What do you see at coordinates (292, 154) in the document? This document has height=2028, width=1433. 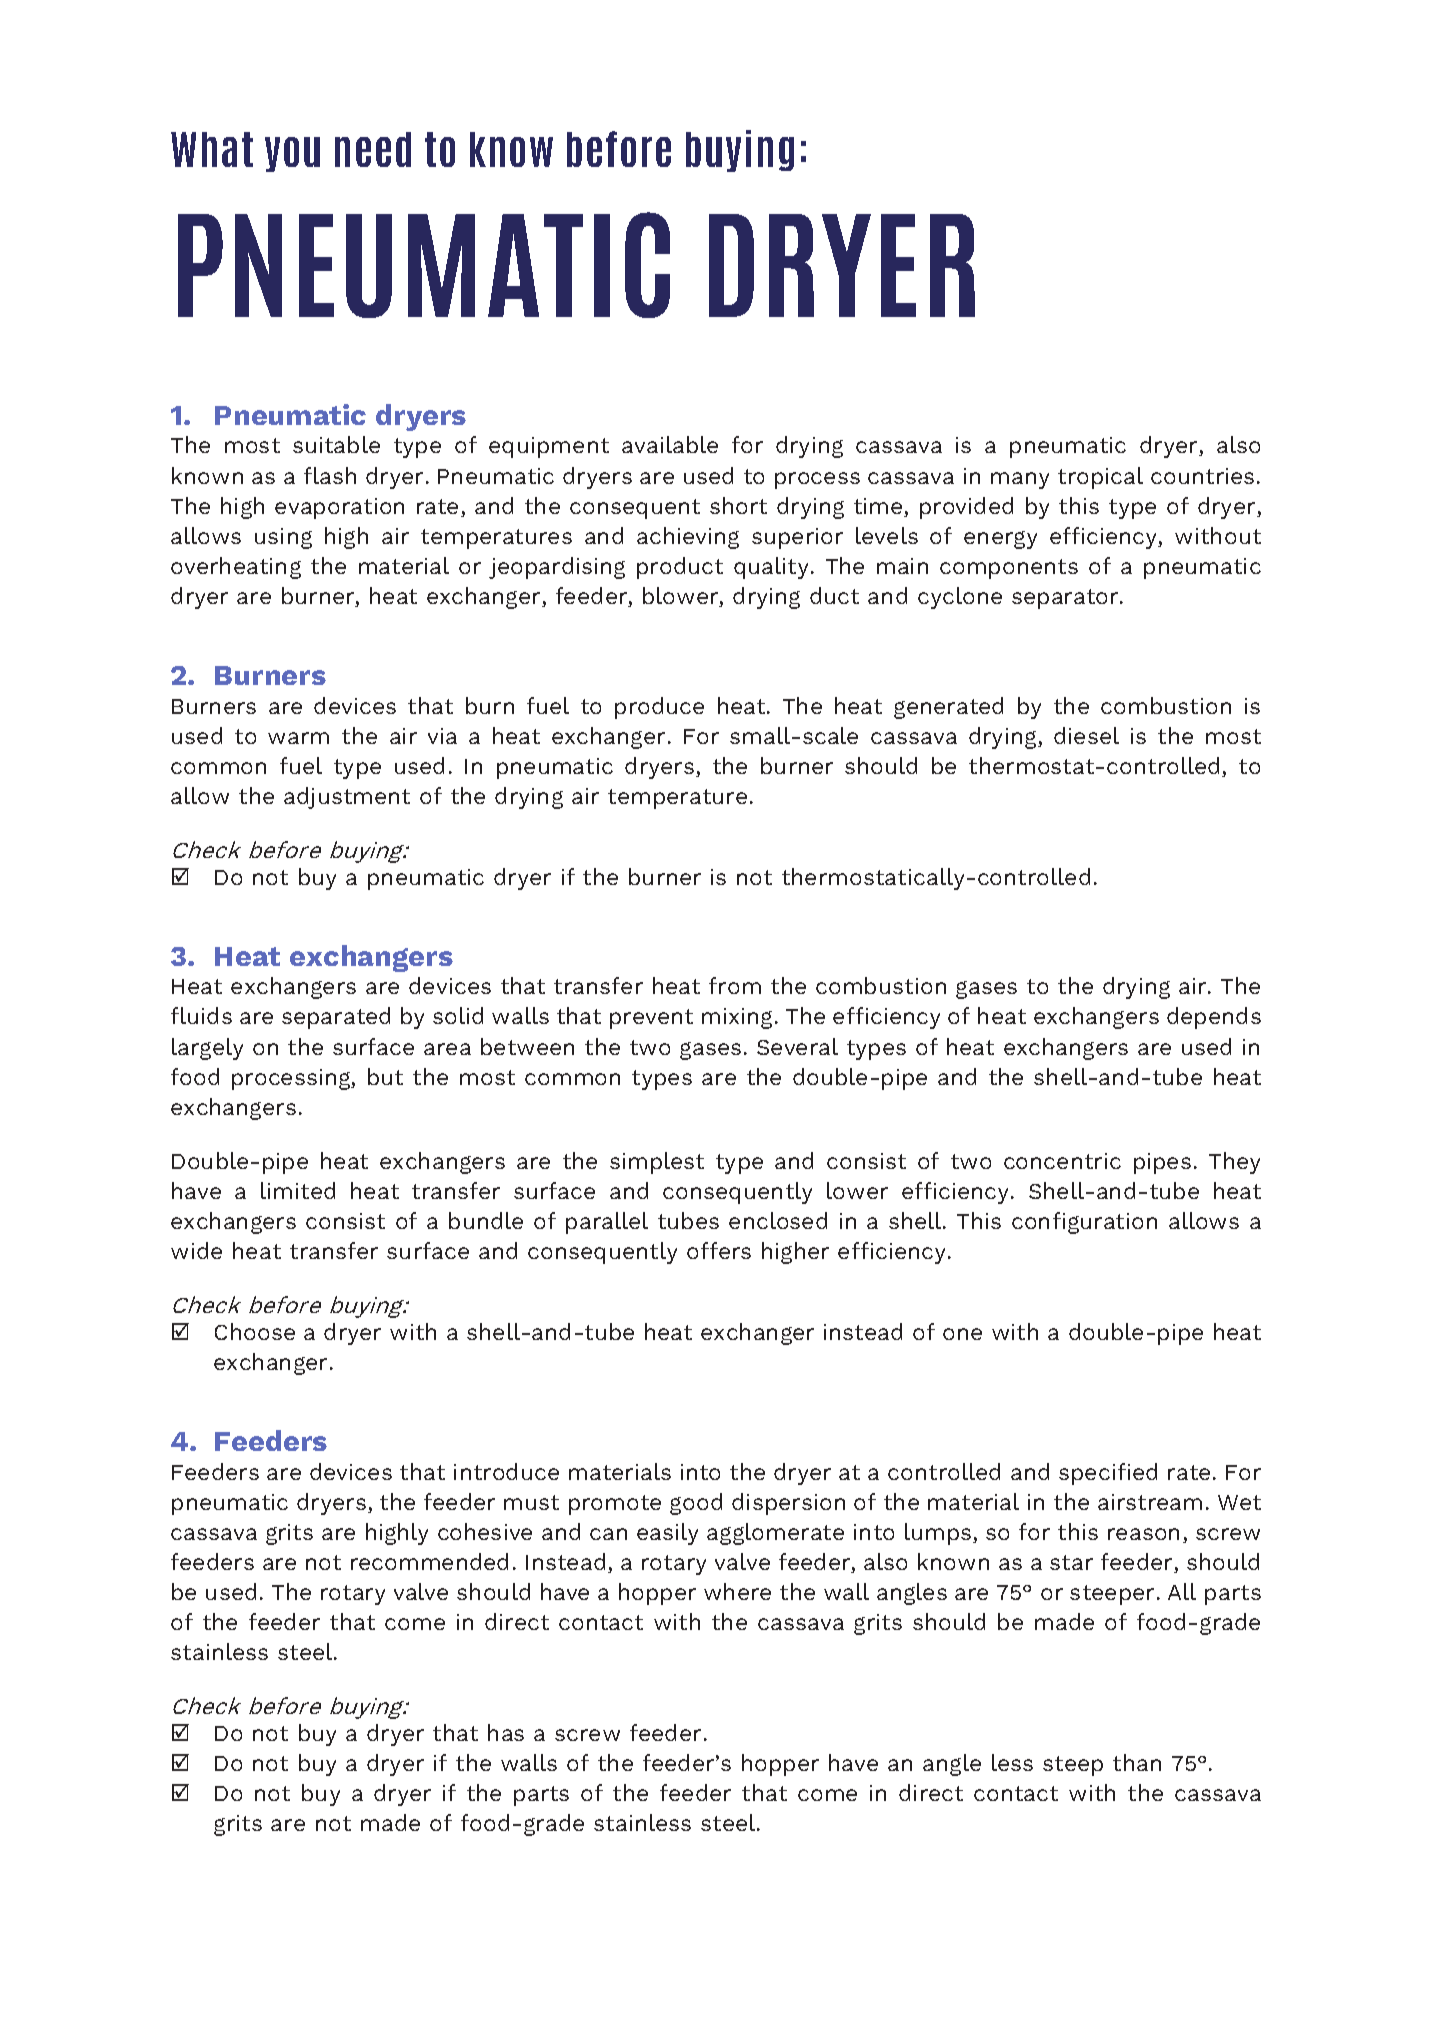 I see `you` at bounding box center [292, 154].
